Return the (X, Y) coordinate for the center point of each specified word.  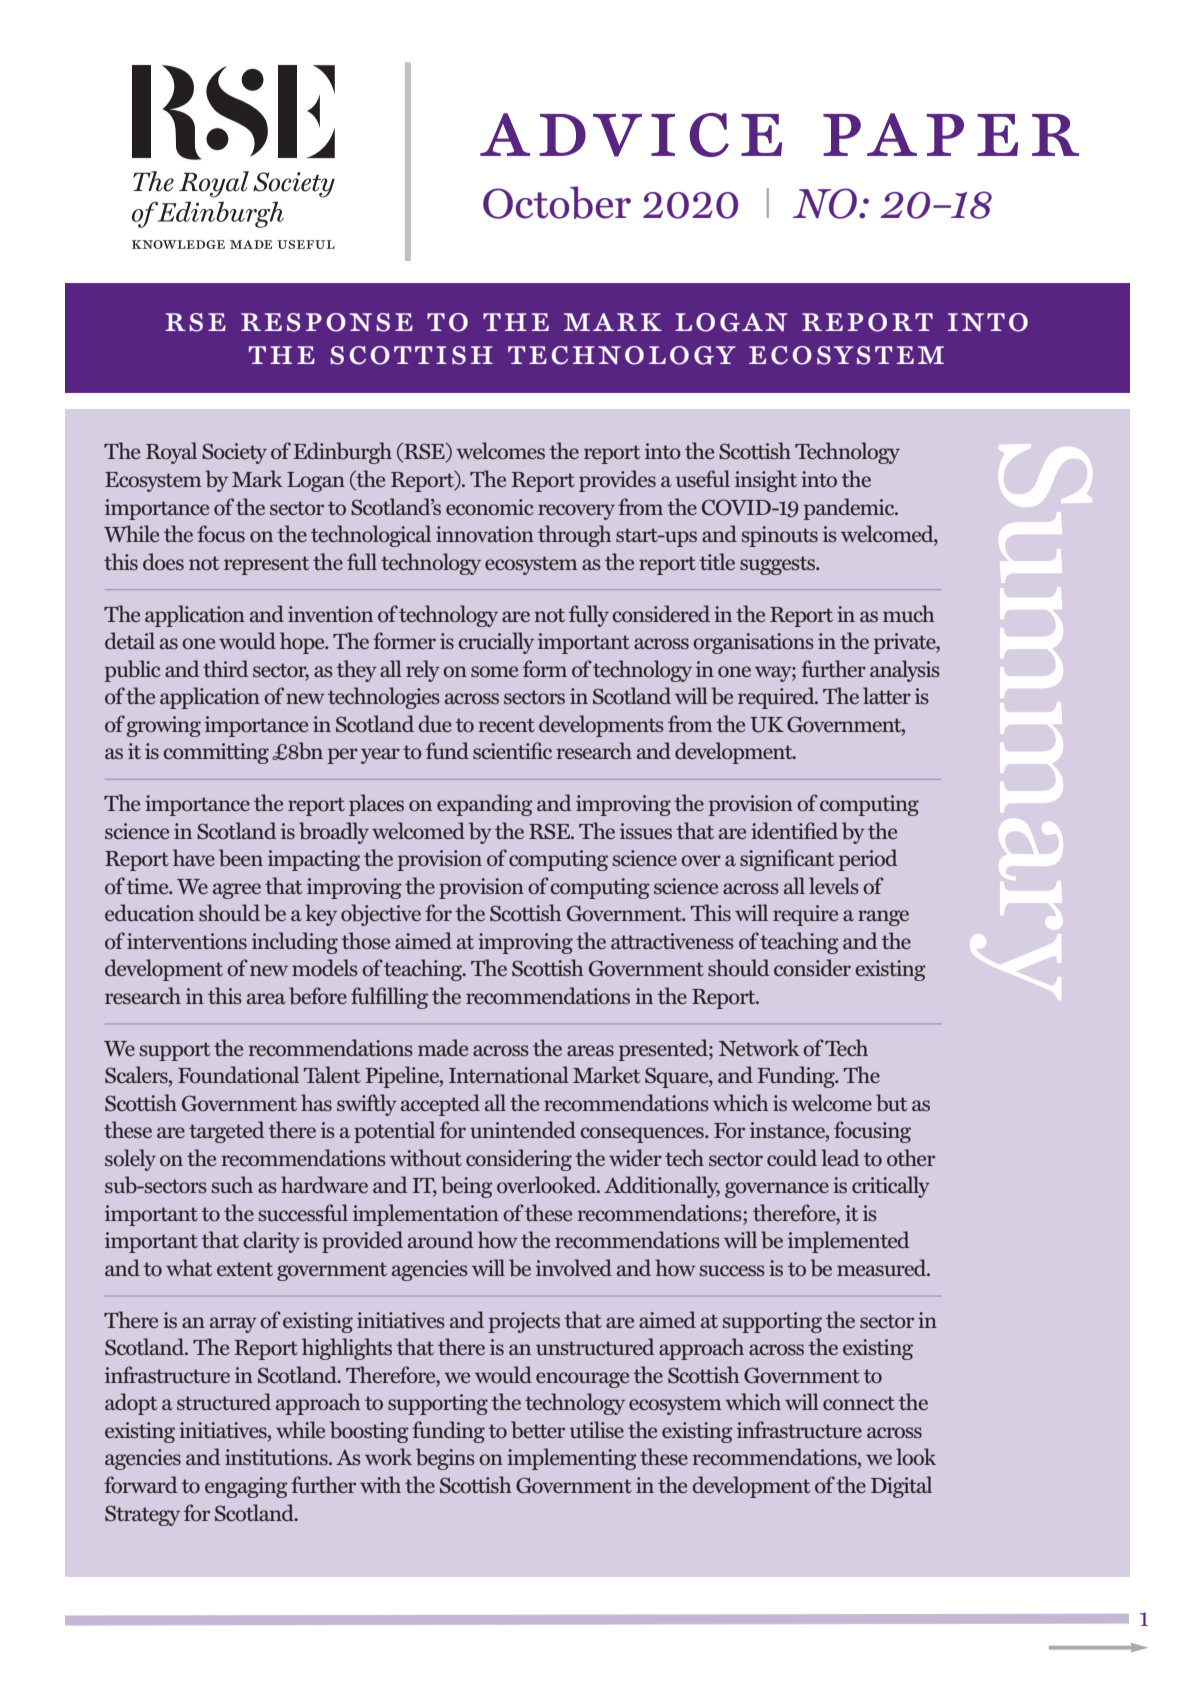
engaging (246, 1487)
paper (951, 134)
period (868, 860)
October (557, 202)
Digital (901, 1487)
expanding (485, 805)
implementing (572, 1459)
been (241, 858)
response (327, 322)
